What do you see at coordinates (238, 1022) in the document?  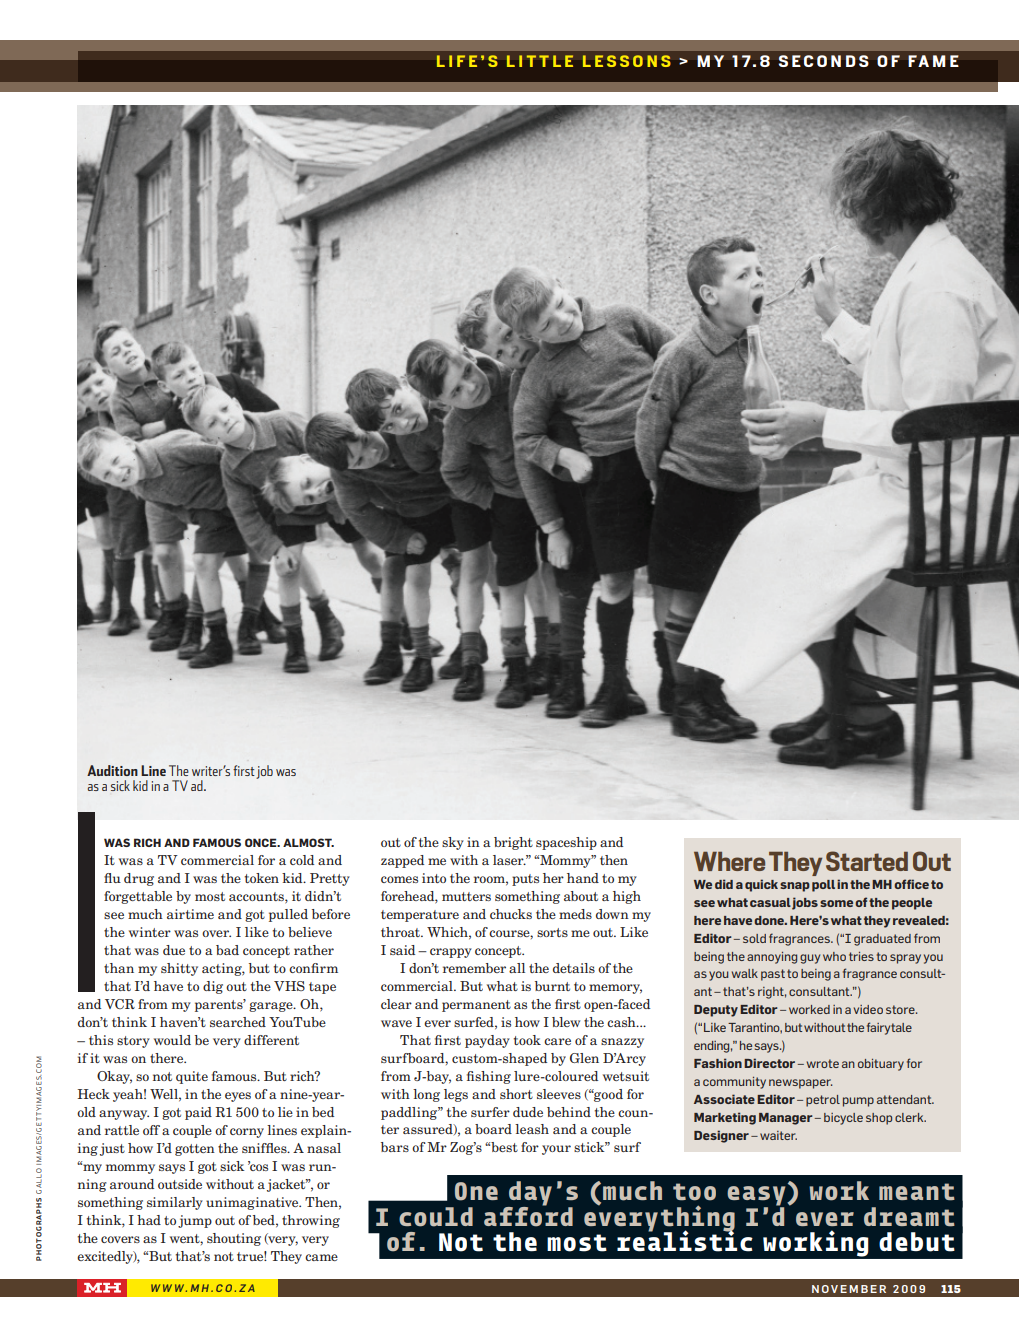 I see `searched` at bounding box center [238, 1022].
